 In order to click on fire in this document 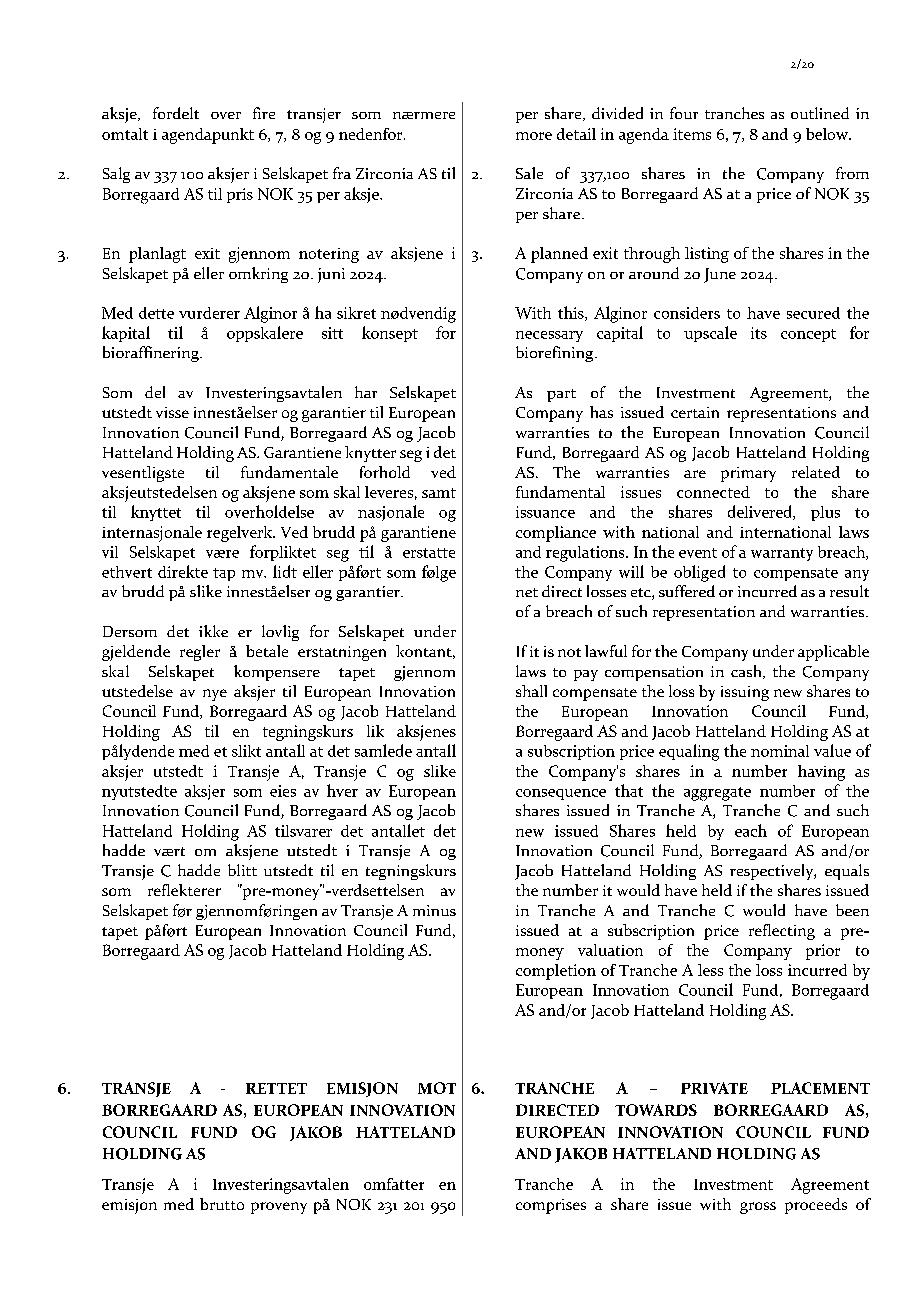, I will do `click(264, 113)`.
